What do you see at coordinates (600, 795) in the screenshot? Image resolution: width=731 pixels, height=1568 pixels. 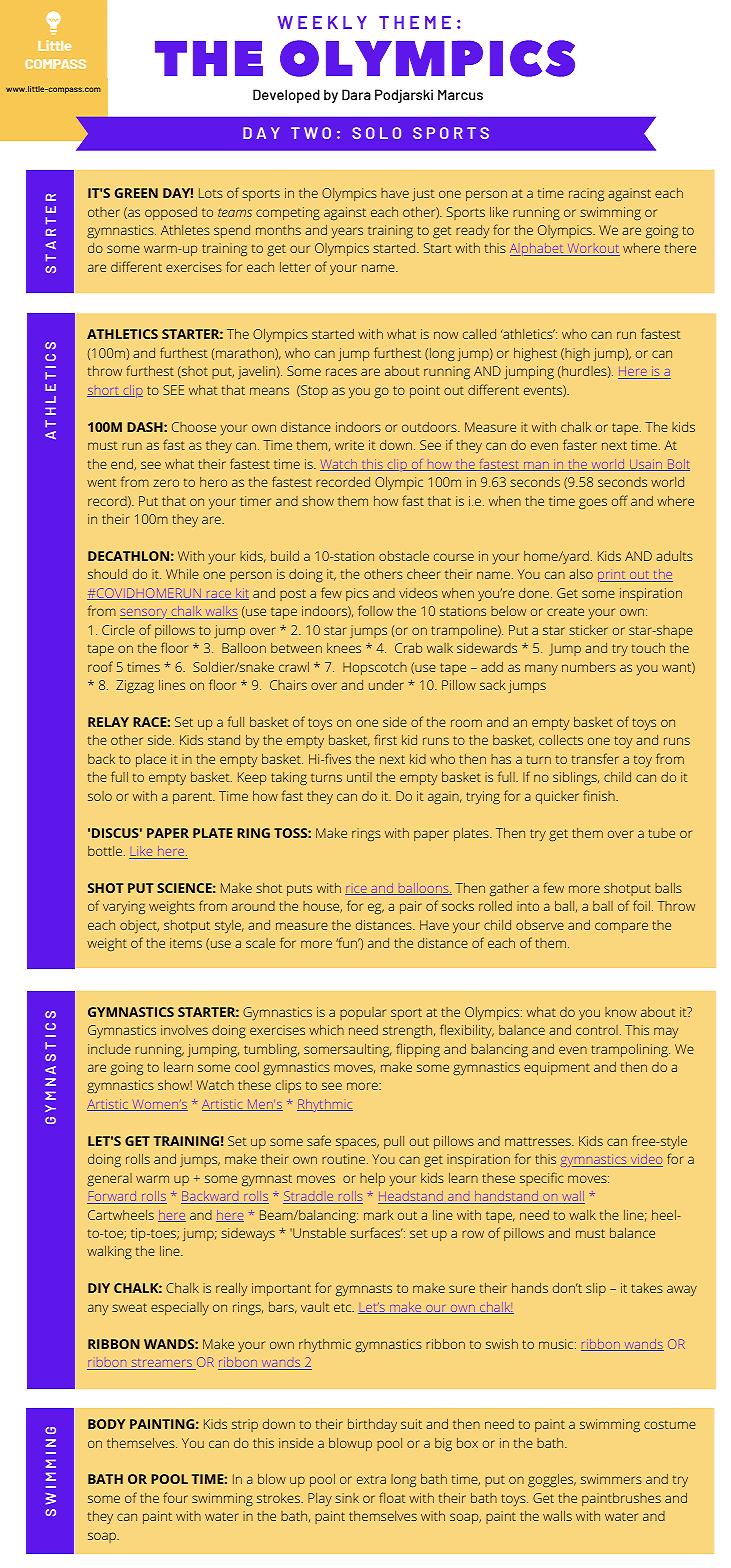 I see `finish` at bounding box center [600, 795].
